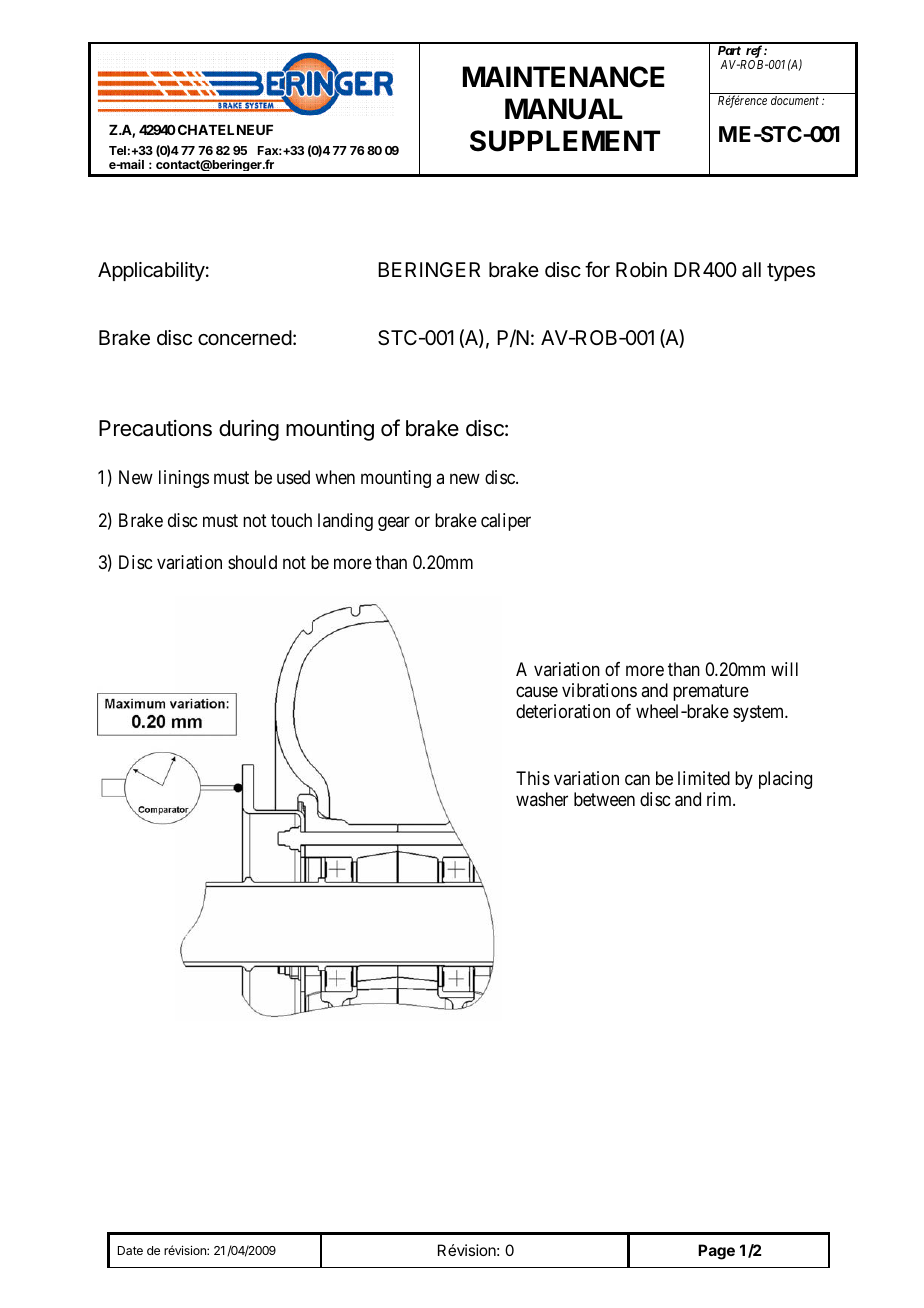 This image has height=1308, width=924. Describe the element at coordinates (245, 338) in the image. I see `concerned` at that location.
